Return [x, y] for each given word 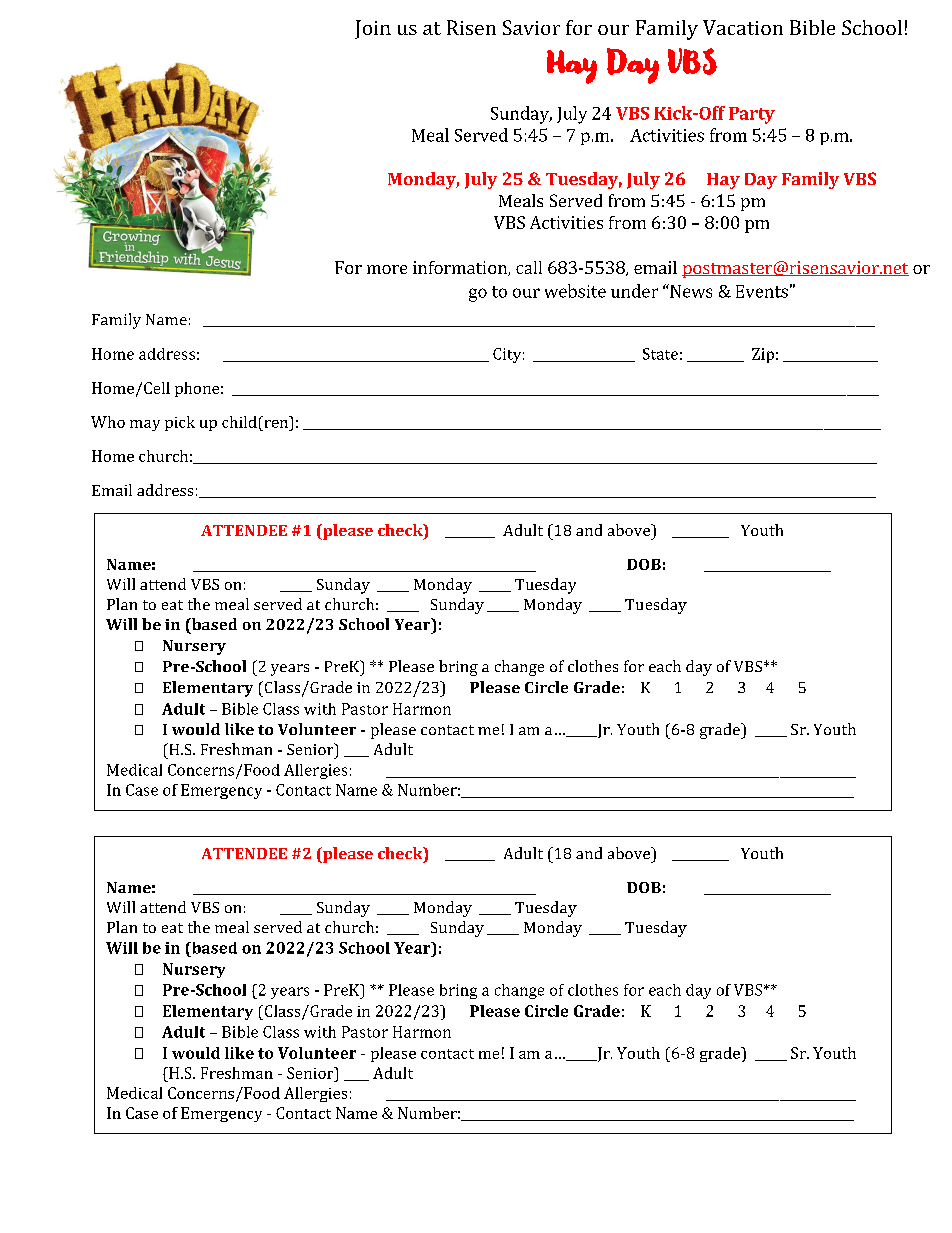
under [634, 291]
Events [762, 291]
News [690, 291]
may [145, 425]
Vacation [743, 27]
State [660, 354]
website [575, 291]
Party [752, 115]
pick [180, 423]
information [461, 268]
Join [373, 29]
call [529, 267]
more [387, 269]
